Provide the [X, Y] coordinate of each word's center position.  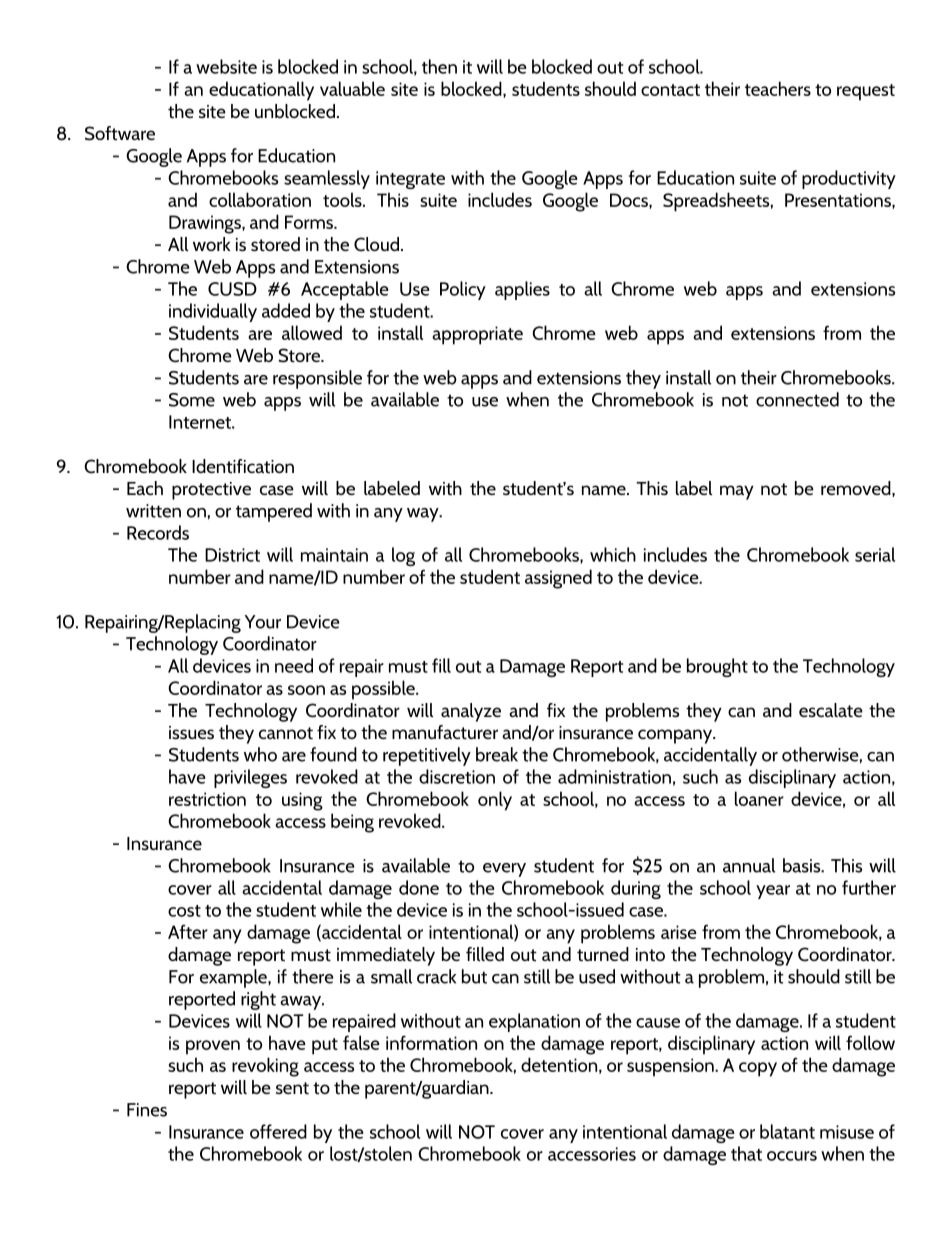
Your [263, 622]
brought [717, 667]
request [866, 92]
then [439, 66]
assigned [558, 579]
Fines [147, 1110]
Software [120, 133]
